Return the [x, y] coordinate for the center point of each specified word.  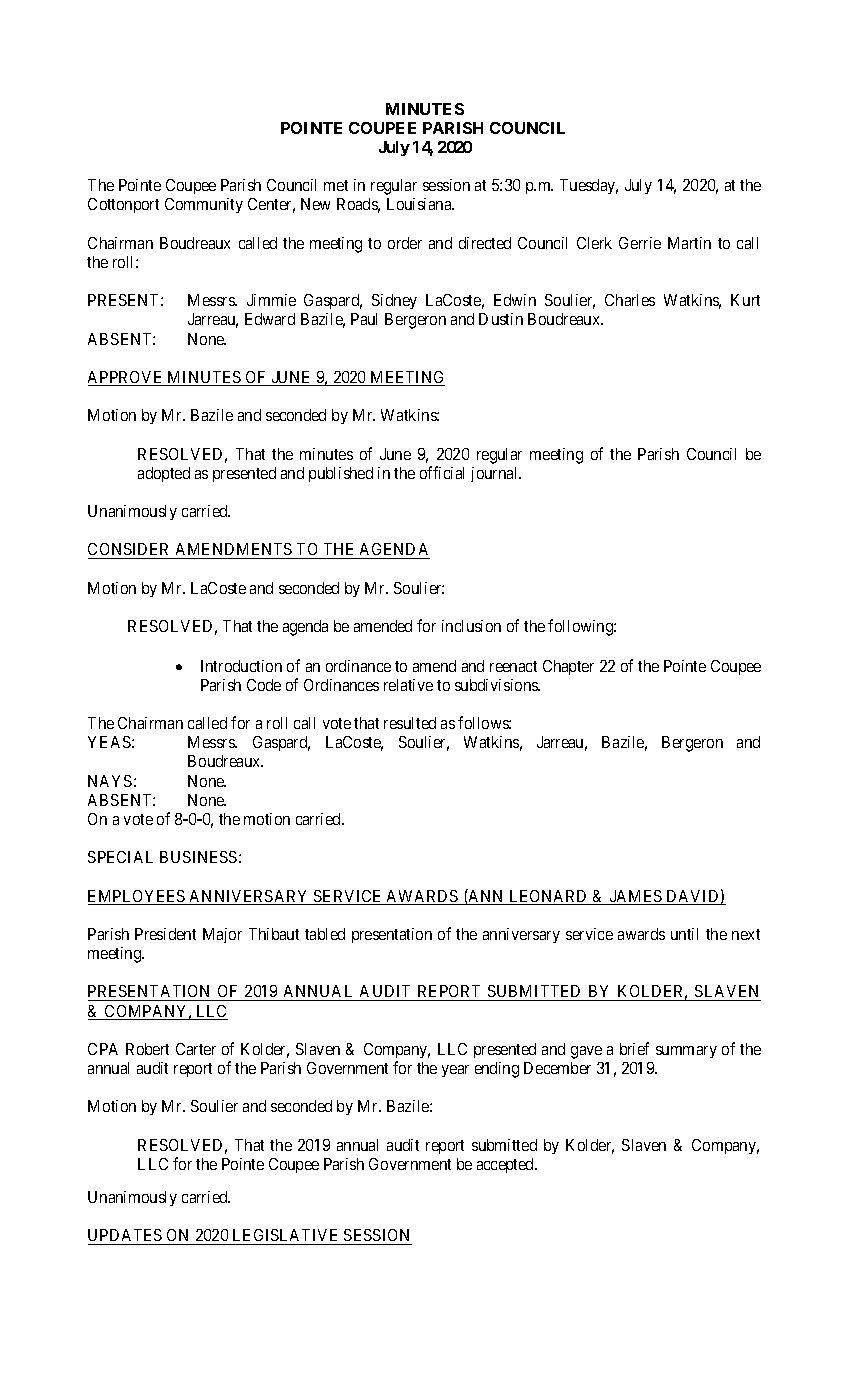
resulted [410, 723]
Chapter [568, 667]
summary [686, 1052]
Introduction [241, 666]
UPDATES [126, 1237]
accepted [507, 1165]
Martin [689, 243]
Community [204, 205]
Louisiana [420, 204]
